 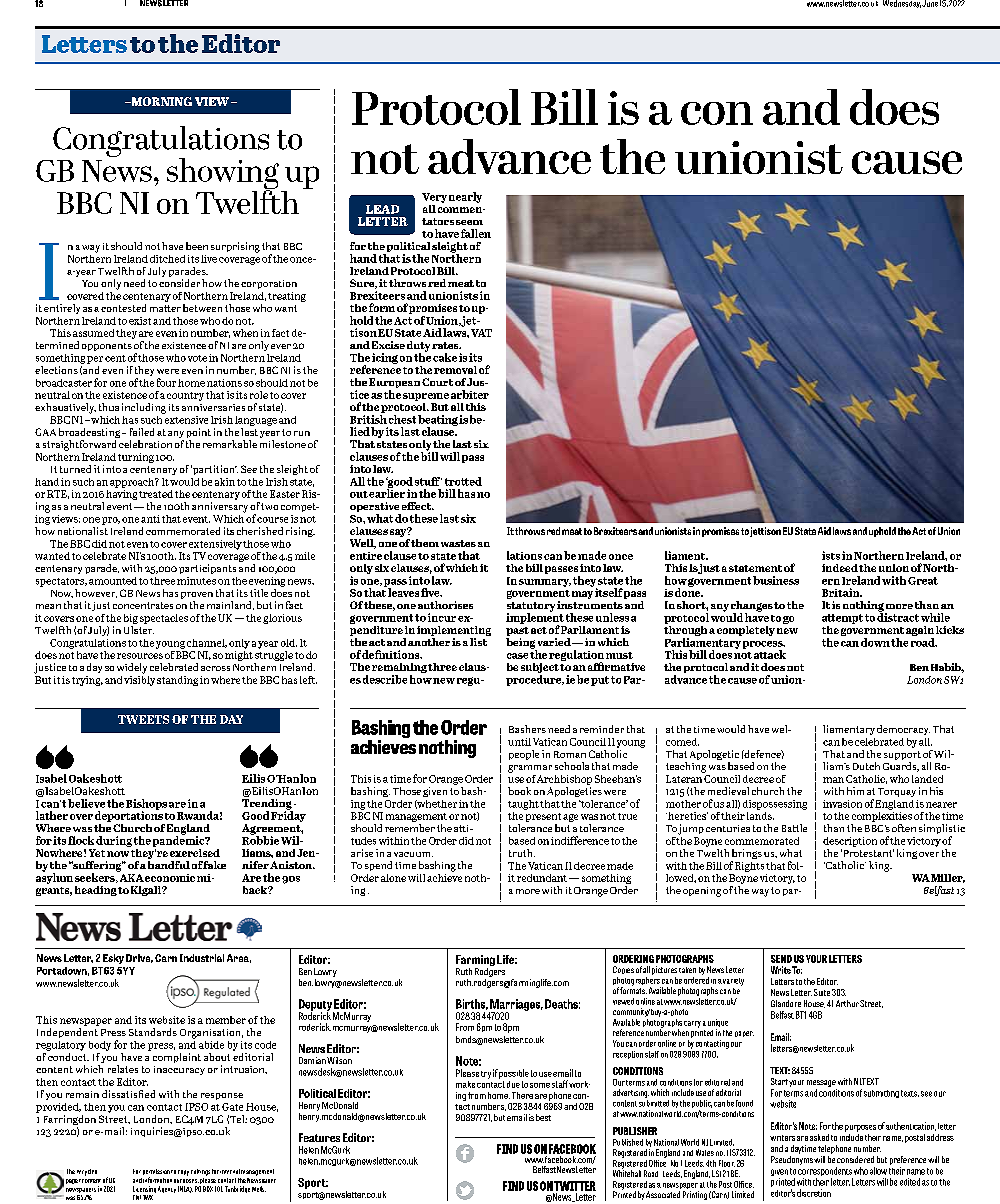 What do you see at coordinates (902, 4) in the screenshot?
I see `Wednesday` at bounding box center [902, 4].
